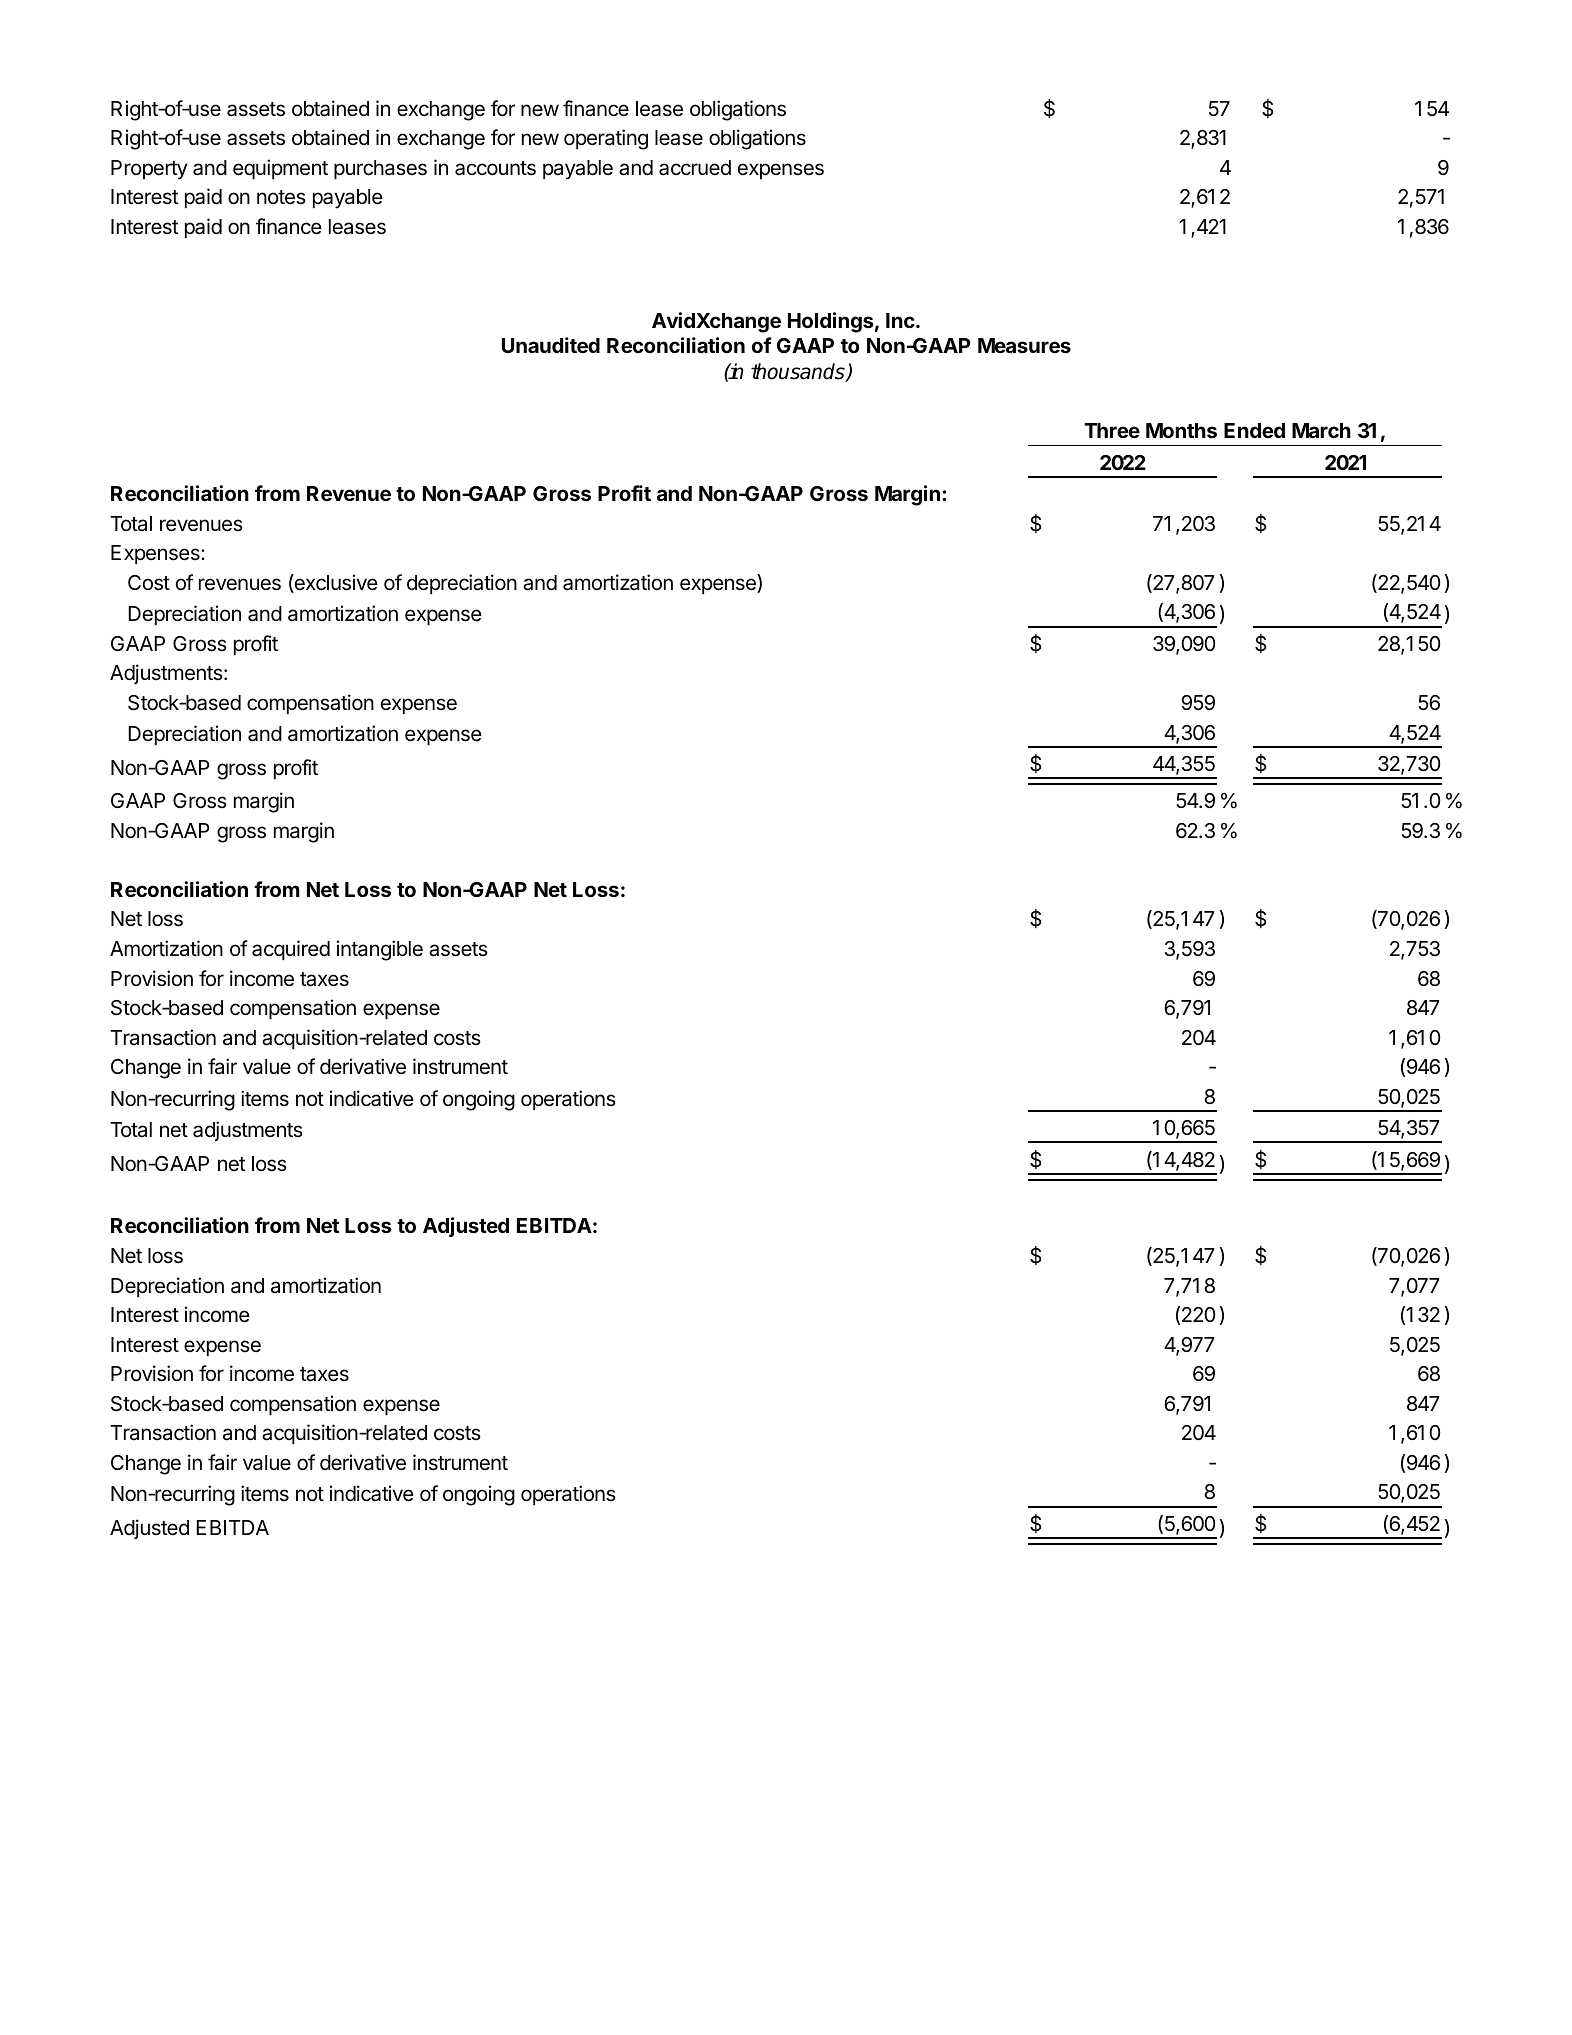 The width and height of the screenshot is (1572, 2035). What do you see at coordinates (1024, 345) in the screenshot?
I see `Measures` at bounding box center [1024, 345].
